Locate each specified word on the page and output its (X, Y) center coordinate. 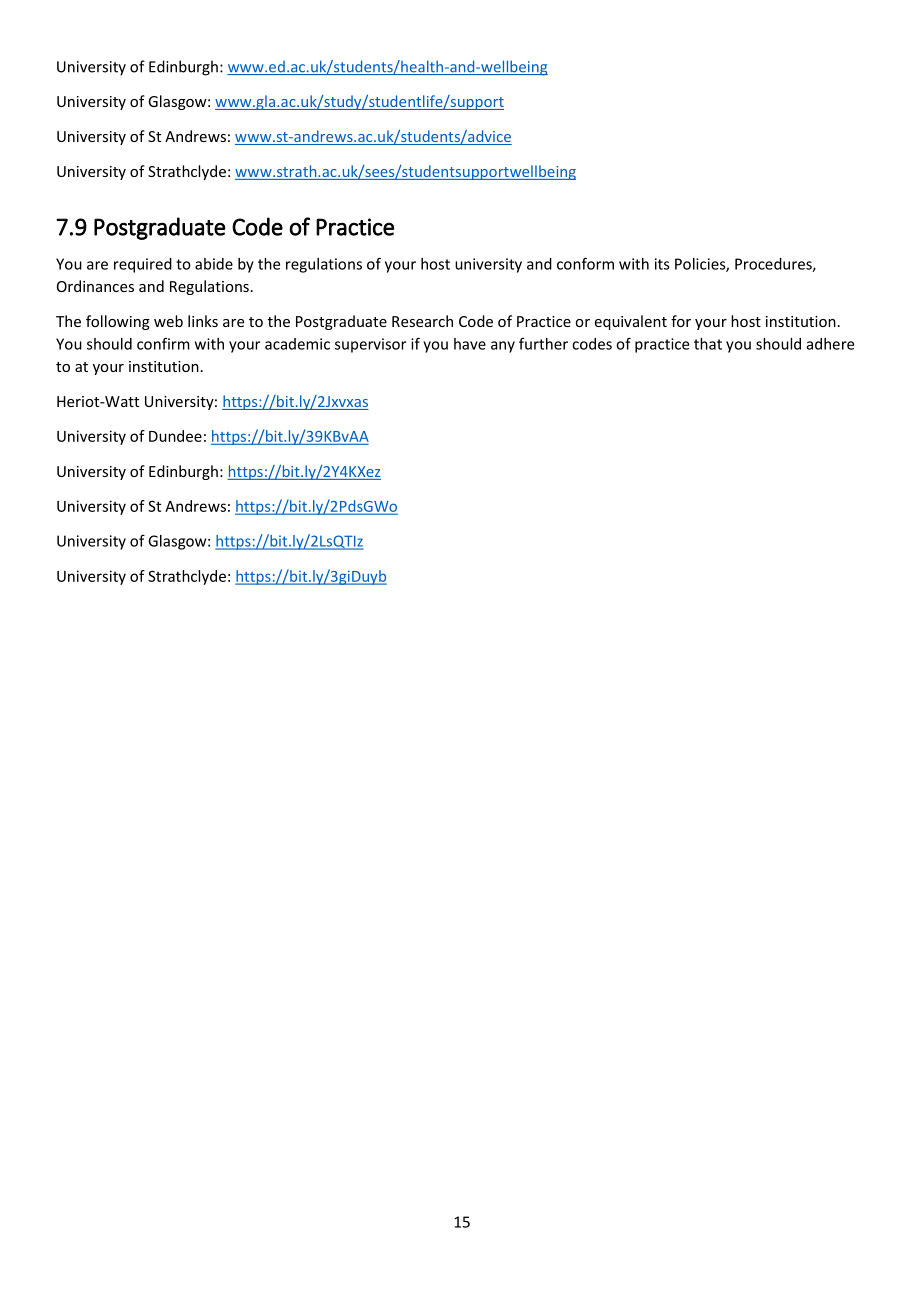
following (118, 322)
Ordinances (95, 286)
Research (422, 321)
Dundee (175, 436)
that (708, 344)
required (143, 265)
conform (585, 263)
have (470, 344)
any (503, 347)
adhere (830, 344)
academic (297, 344)
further (543, 344)
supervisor (370, 345)
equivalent (631, 322)
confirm (163, 344)
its (662, 264)
